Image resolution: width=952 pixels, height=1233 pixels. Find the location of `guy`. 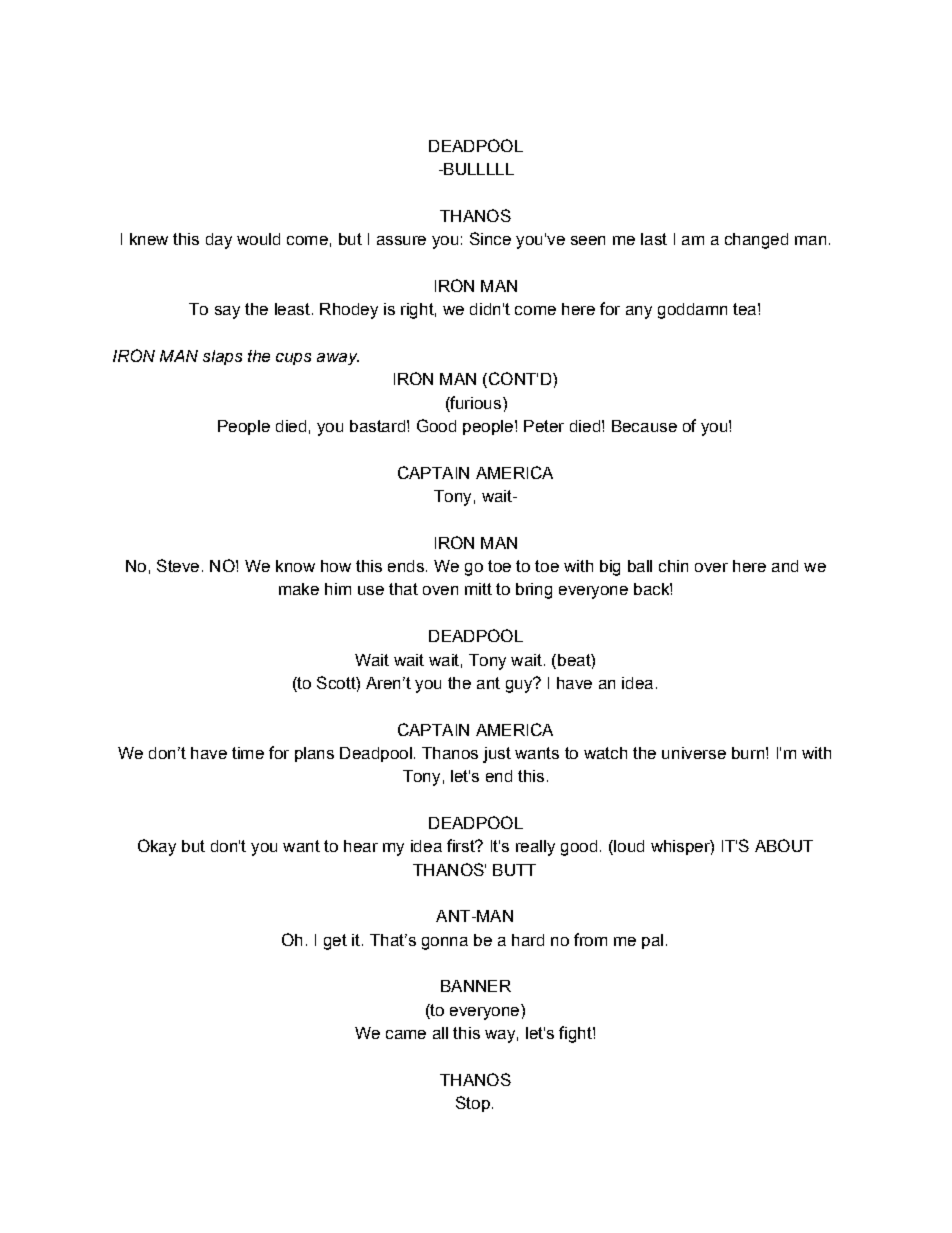

guy is located at coordinates (520, 685).
